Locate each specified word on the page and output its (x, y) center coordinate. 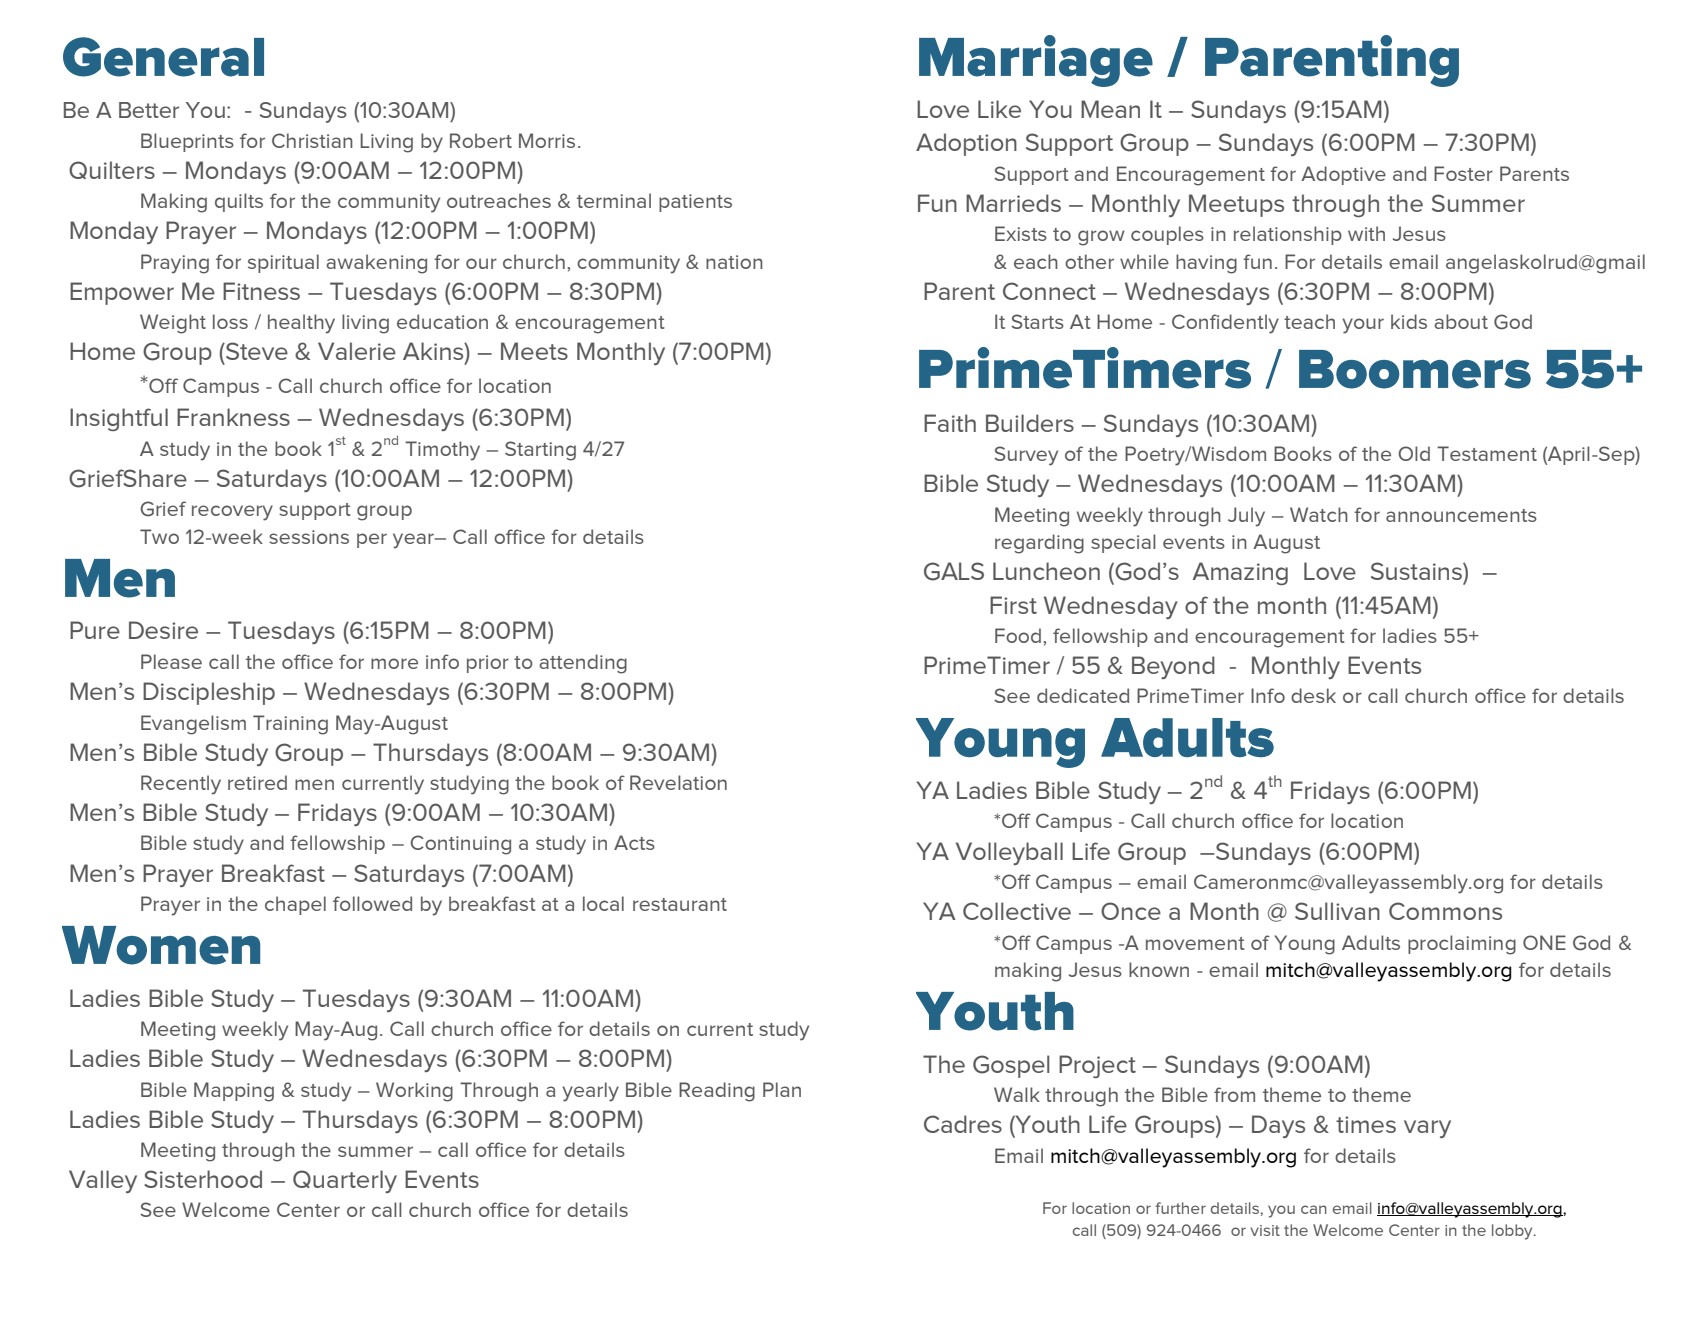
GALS (954, 571)
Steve (256, 351)
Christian (312, 140)
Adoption (966, 144)
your (1363, 326)
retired (257, 782)
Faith (950, 423)
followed (372, 903)
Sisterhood (203, 1179)
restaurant (680, 904)
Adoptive (1343, 175)
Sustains (1417, 571)
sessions (309, 537)
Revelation (678, 782)
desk (1313, 695)
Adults (1371, 942)
